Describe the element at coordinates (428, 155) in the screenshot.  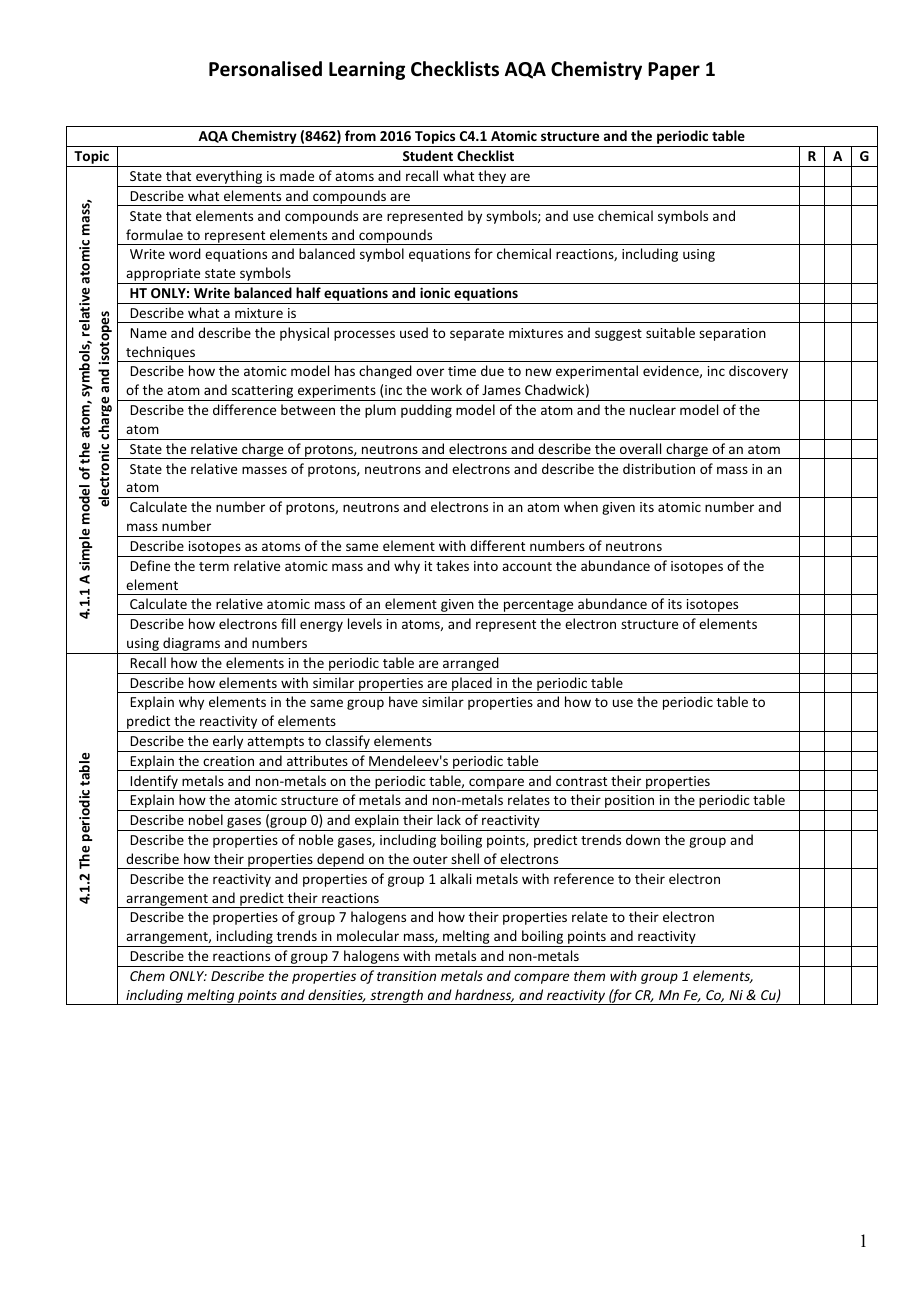
I see `Student` at that location.
